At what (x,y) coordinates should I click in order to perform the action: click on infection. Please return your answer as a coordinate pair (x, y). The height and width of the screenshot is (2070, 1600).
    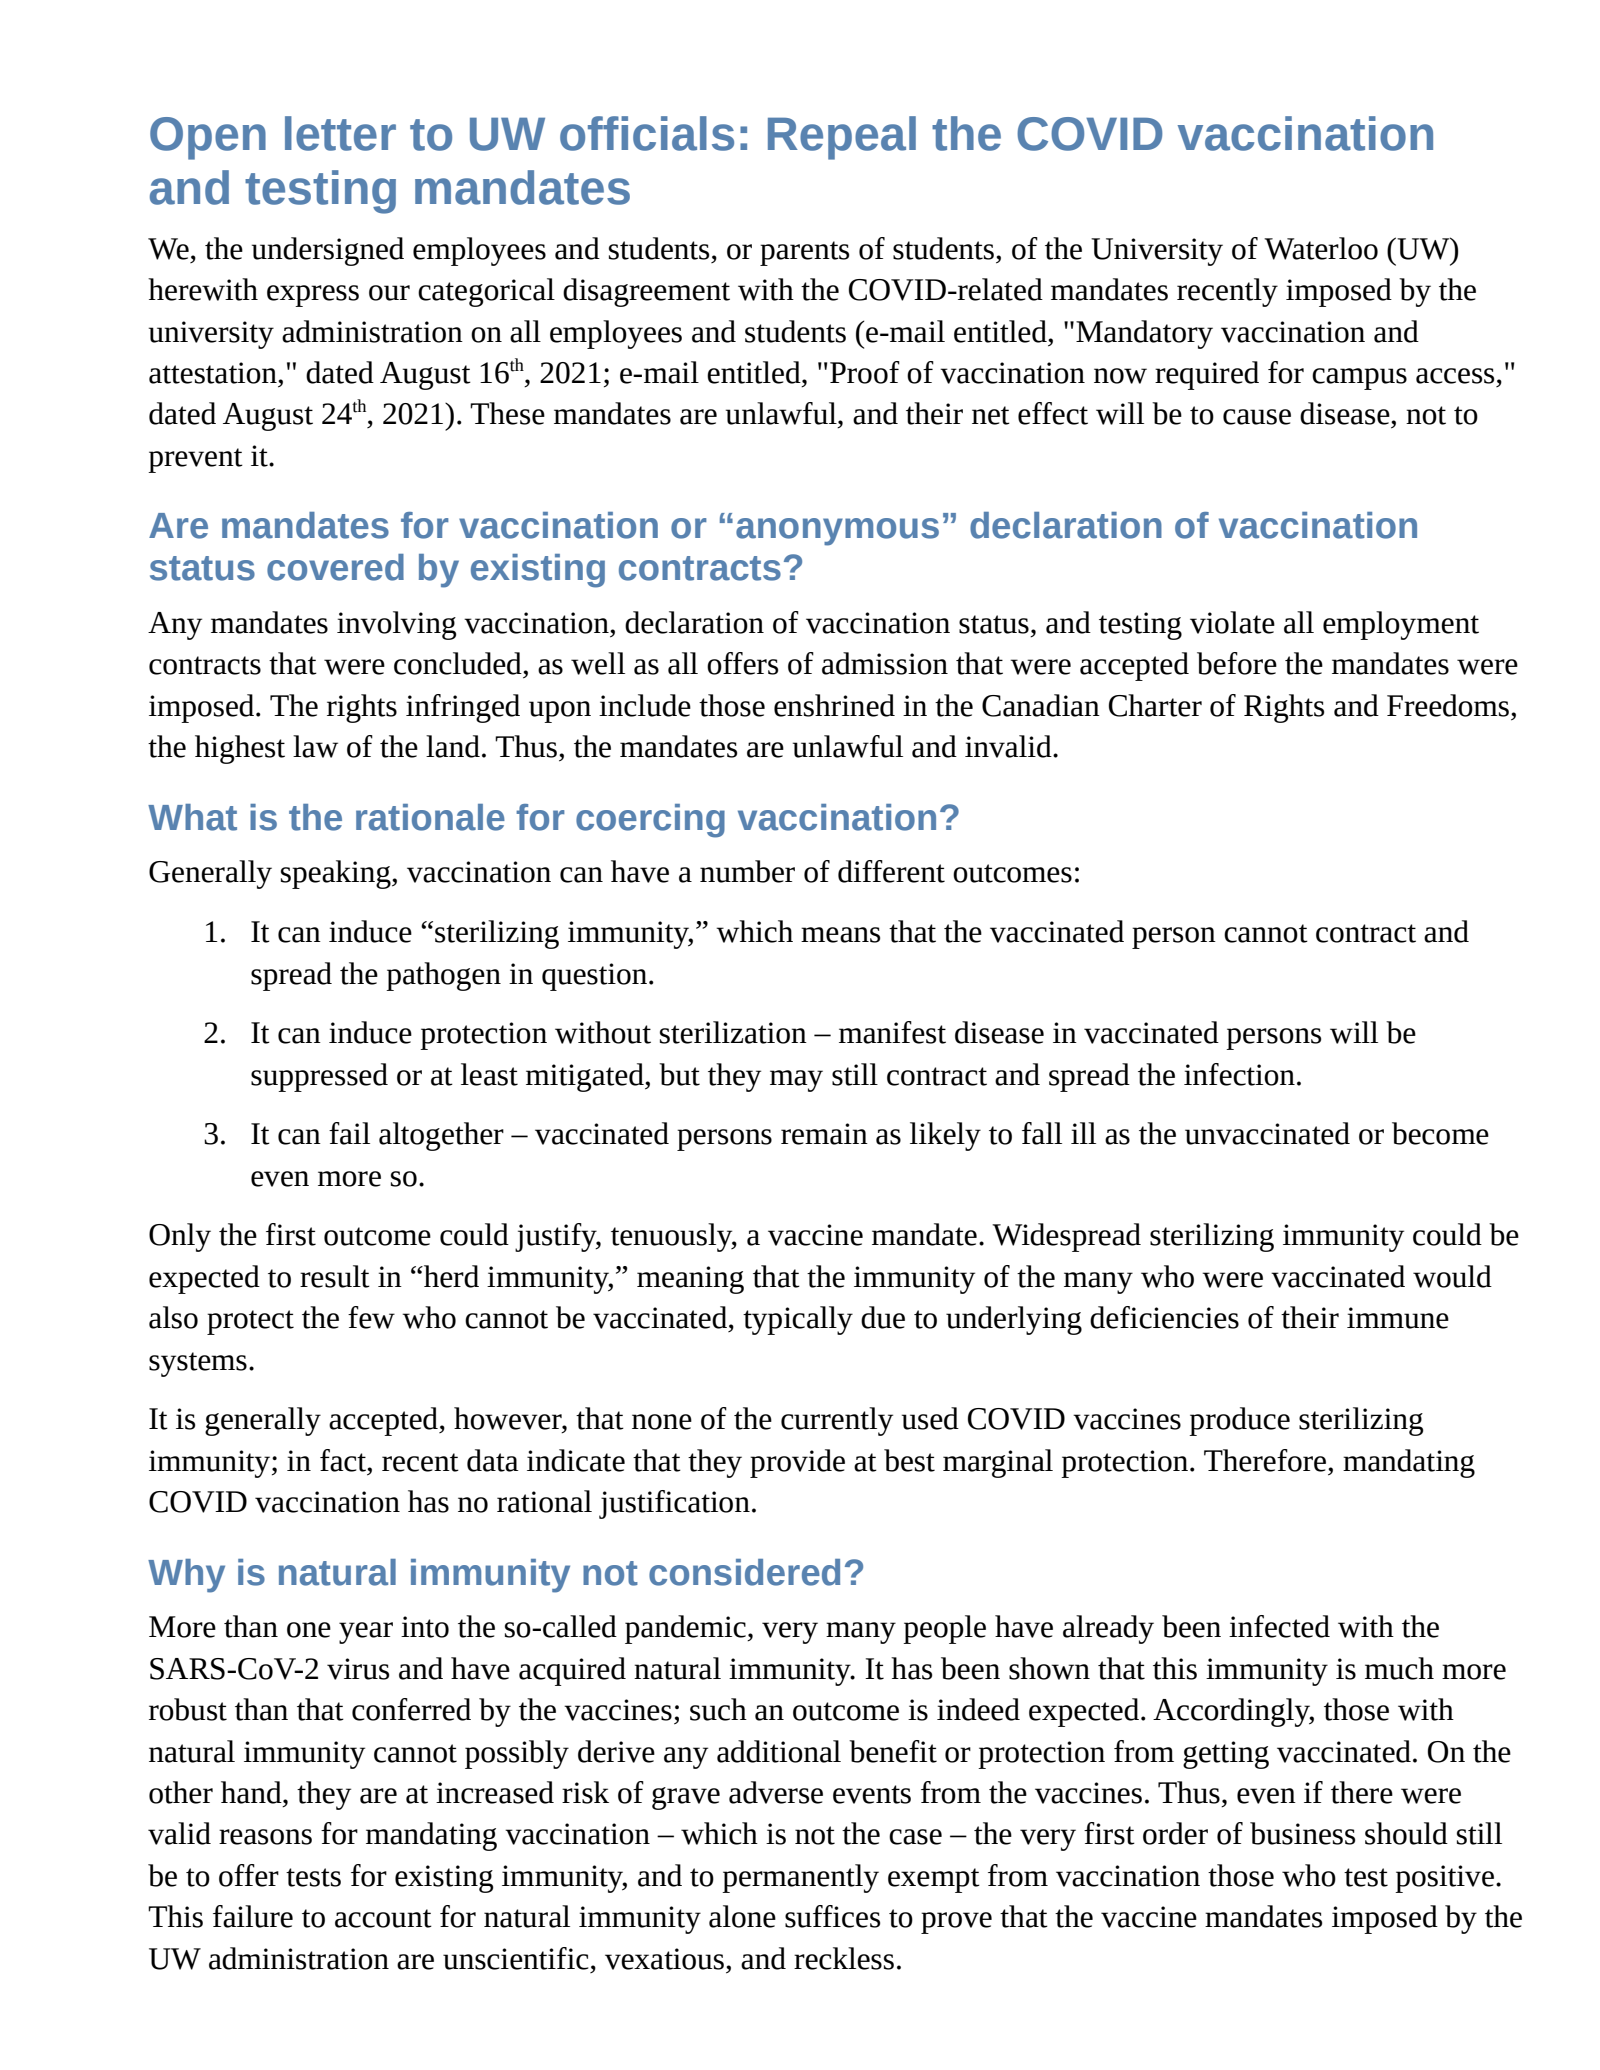
    Looking at the image, I should click on (1239, 1074).
